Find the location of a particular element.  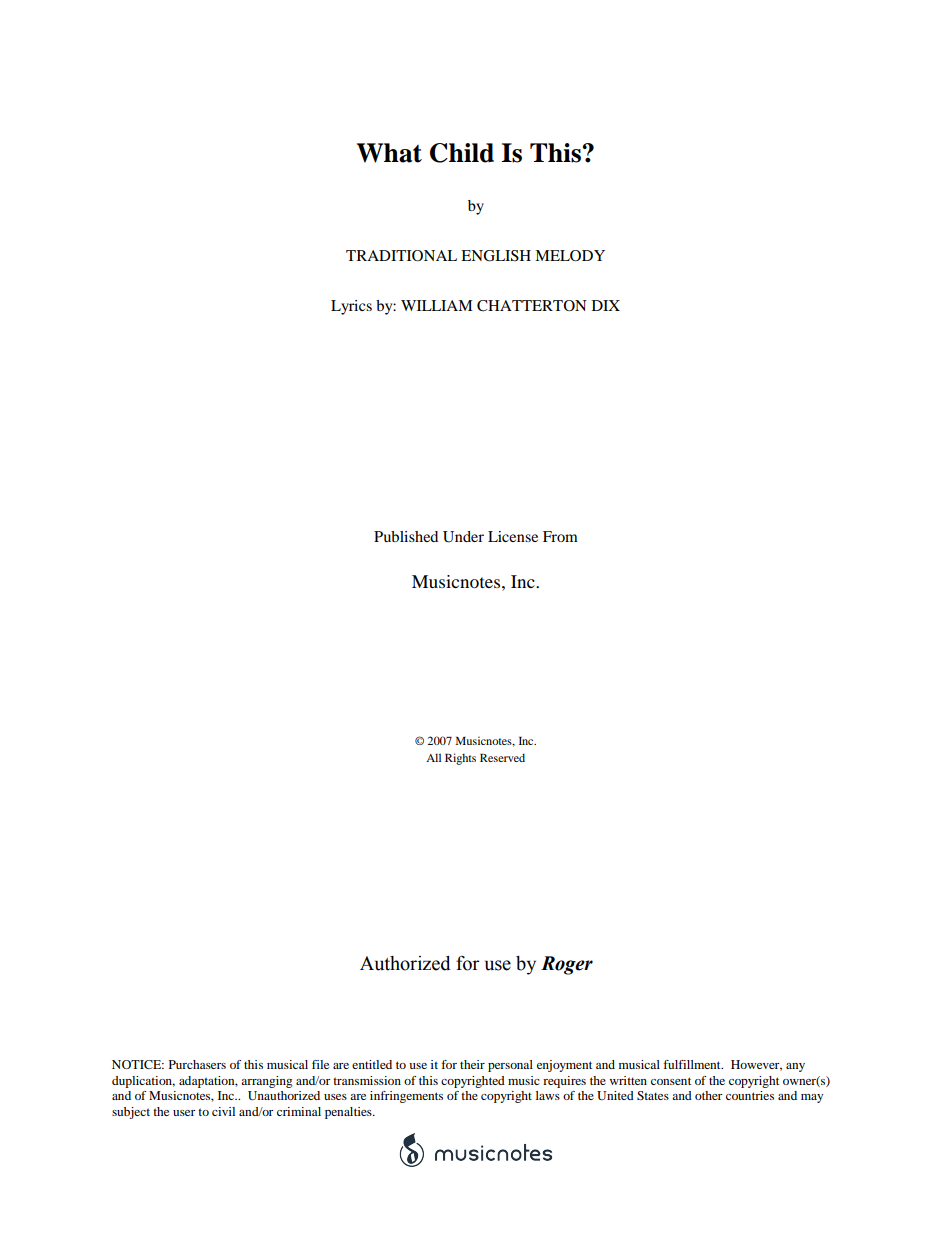

countries is located at coordinates (750, 1095).
